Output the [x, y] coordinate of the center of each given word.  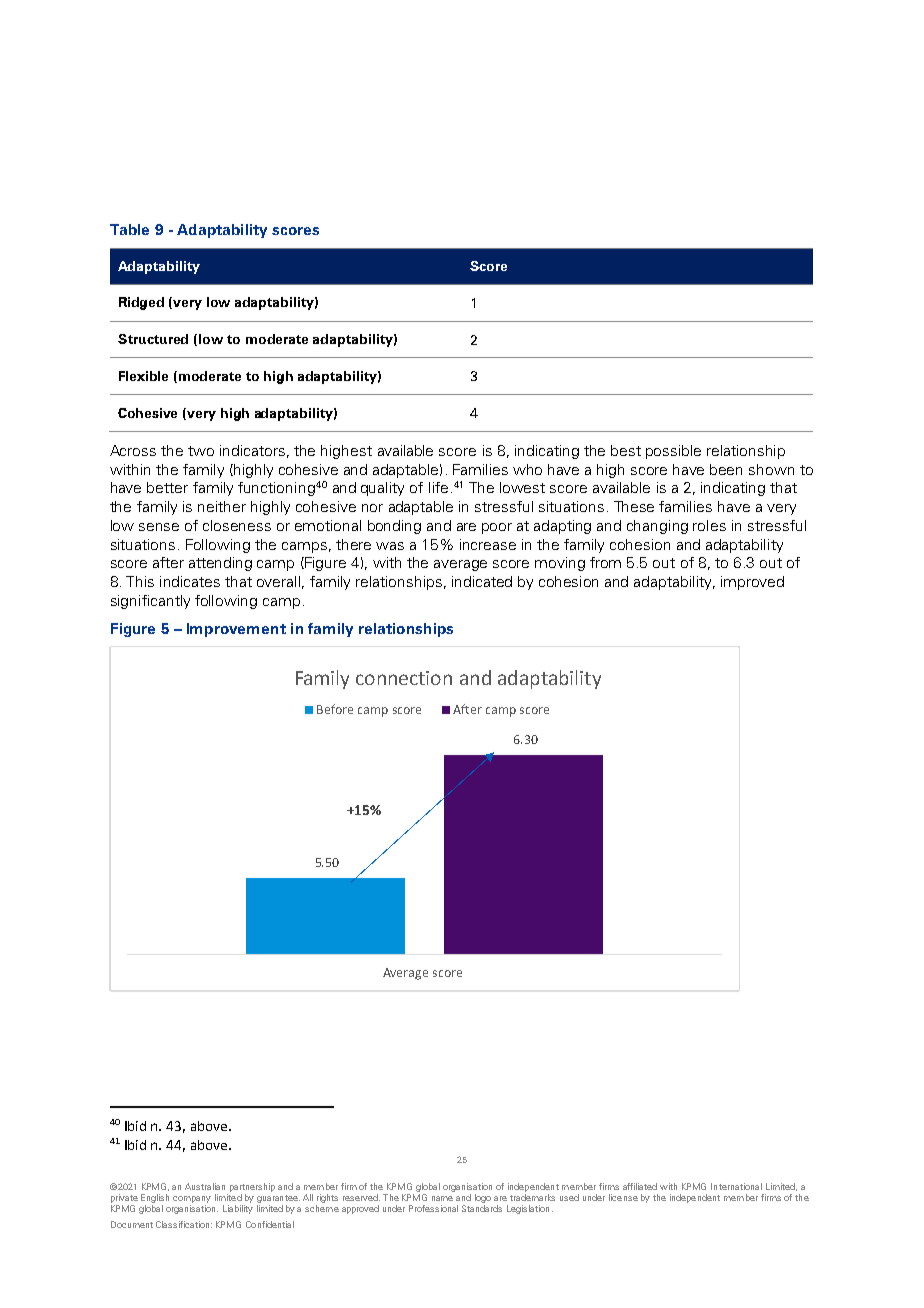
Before [335, 709]
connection [404, 678]
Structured [153, 339]
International [736, 1186]
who [527, 469]
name [442, 1198]
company [192, 1199]
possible [673, 452]
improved [752, 583]
